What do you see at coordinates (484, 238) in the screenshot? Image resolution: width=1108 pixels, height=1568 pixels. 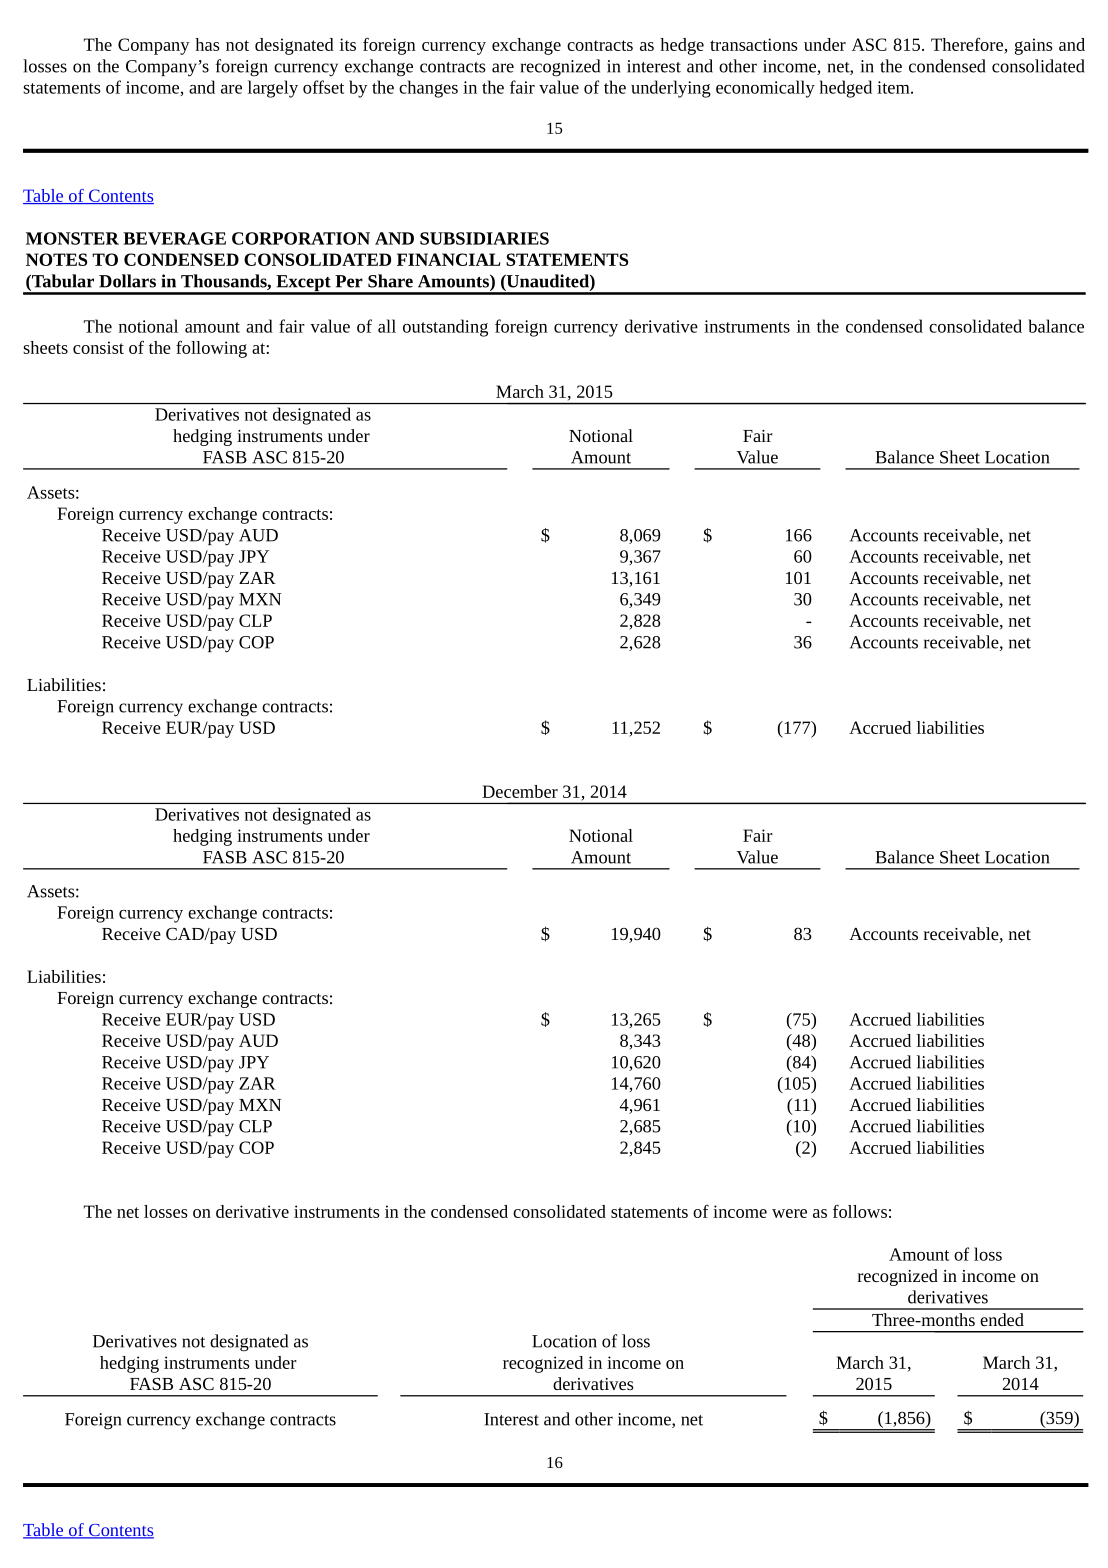 I see `SUBSIDIARIES` at bounding box center [484, 238].
